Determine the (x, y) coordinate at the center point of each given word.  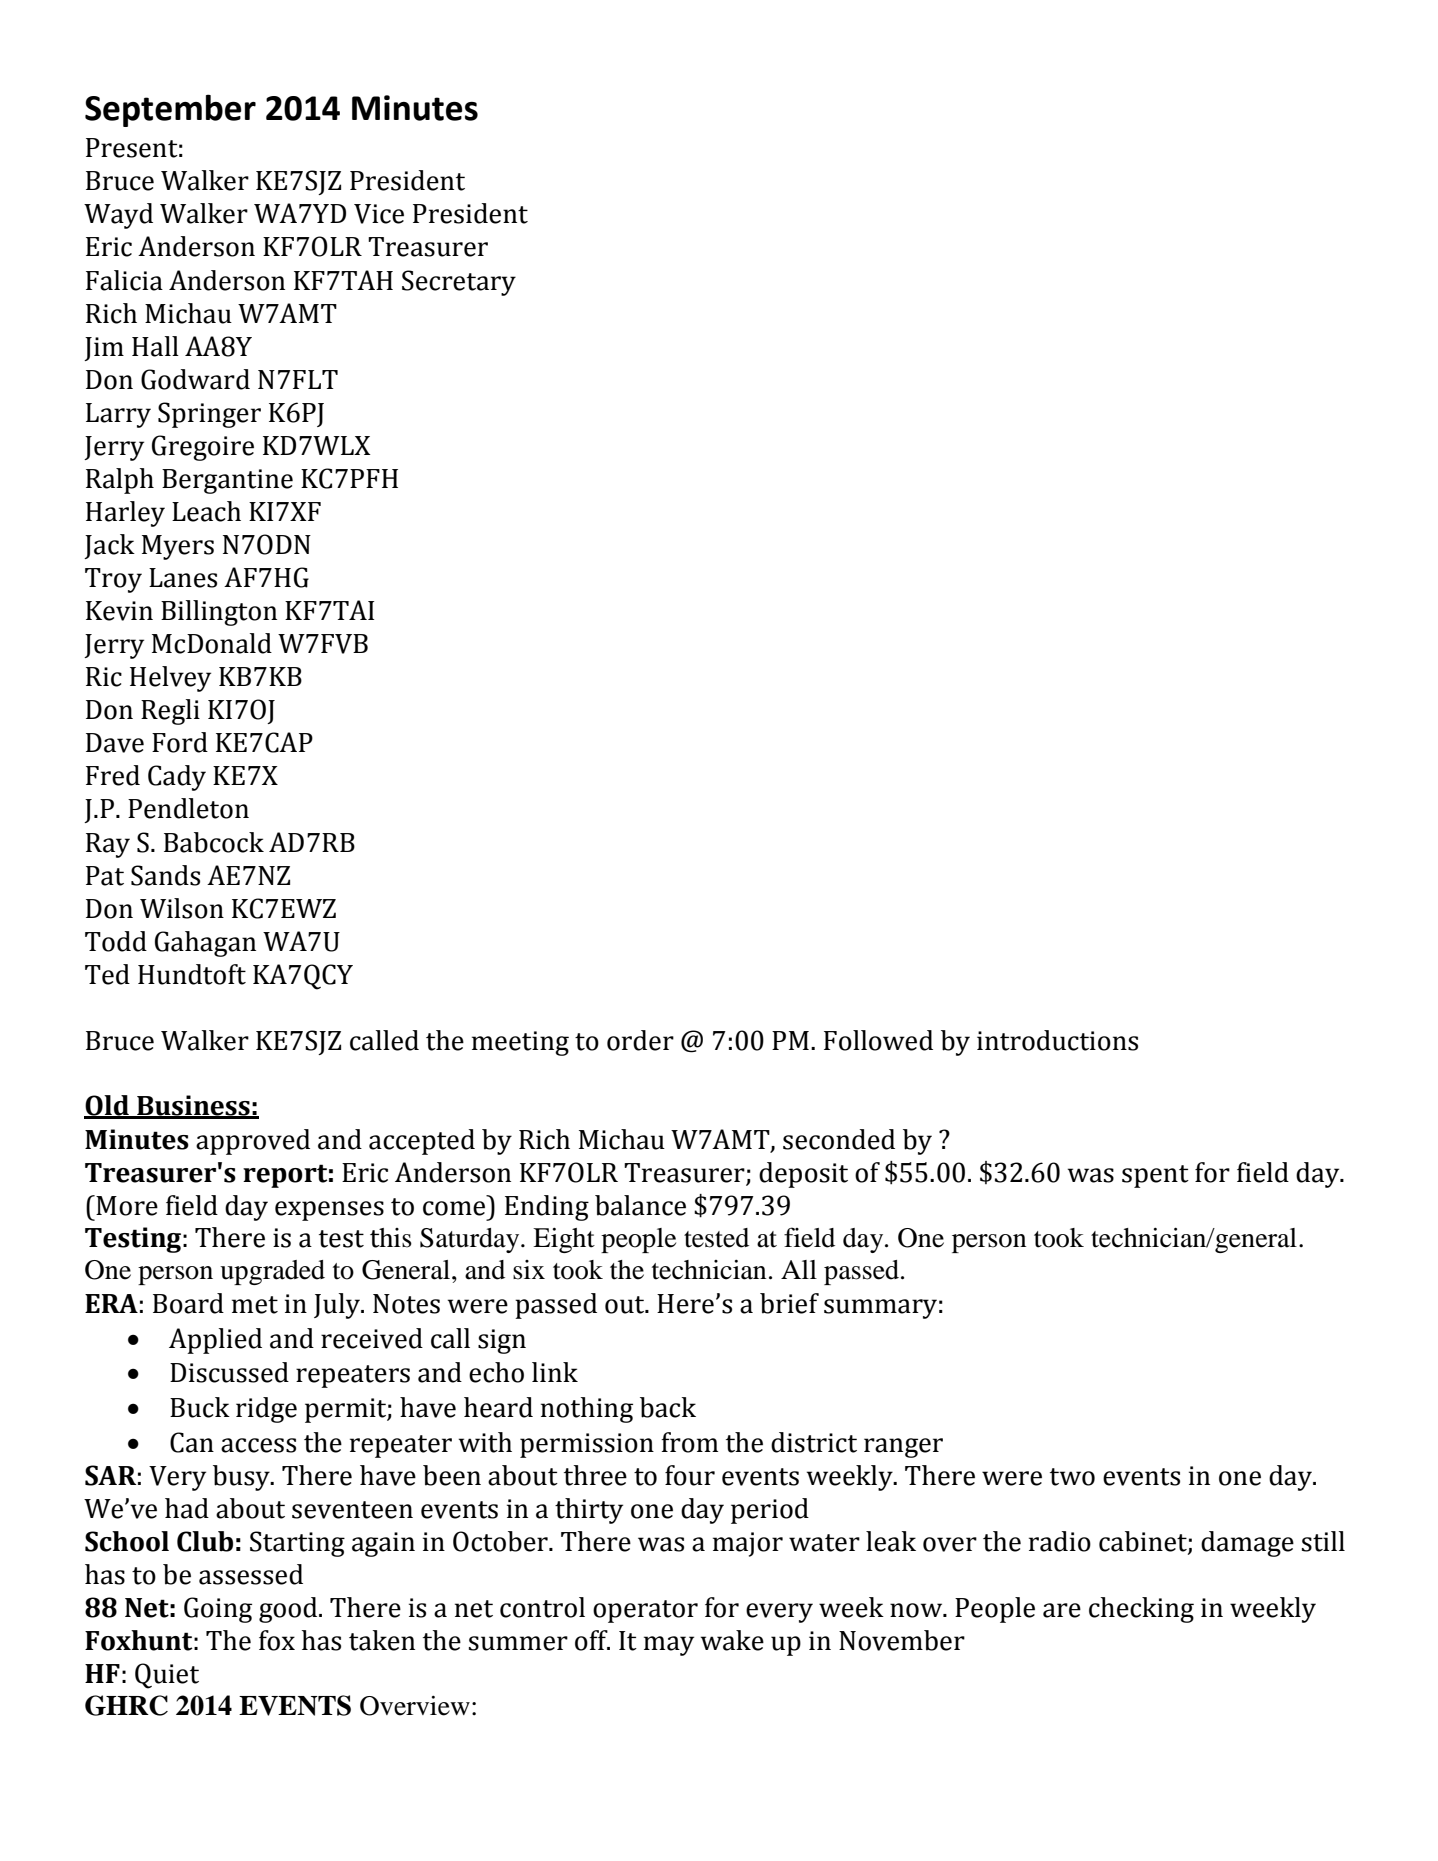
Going (218, 1610)
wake (732, 1640)
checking (1141, 1610)
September (170, 110)
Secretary (459, 283)
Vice (379, 214)
